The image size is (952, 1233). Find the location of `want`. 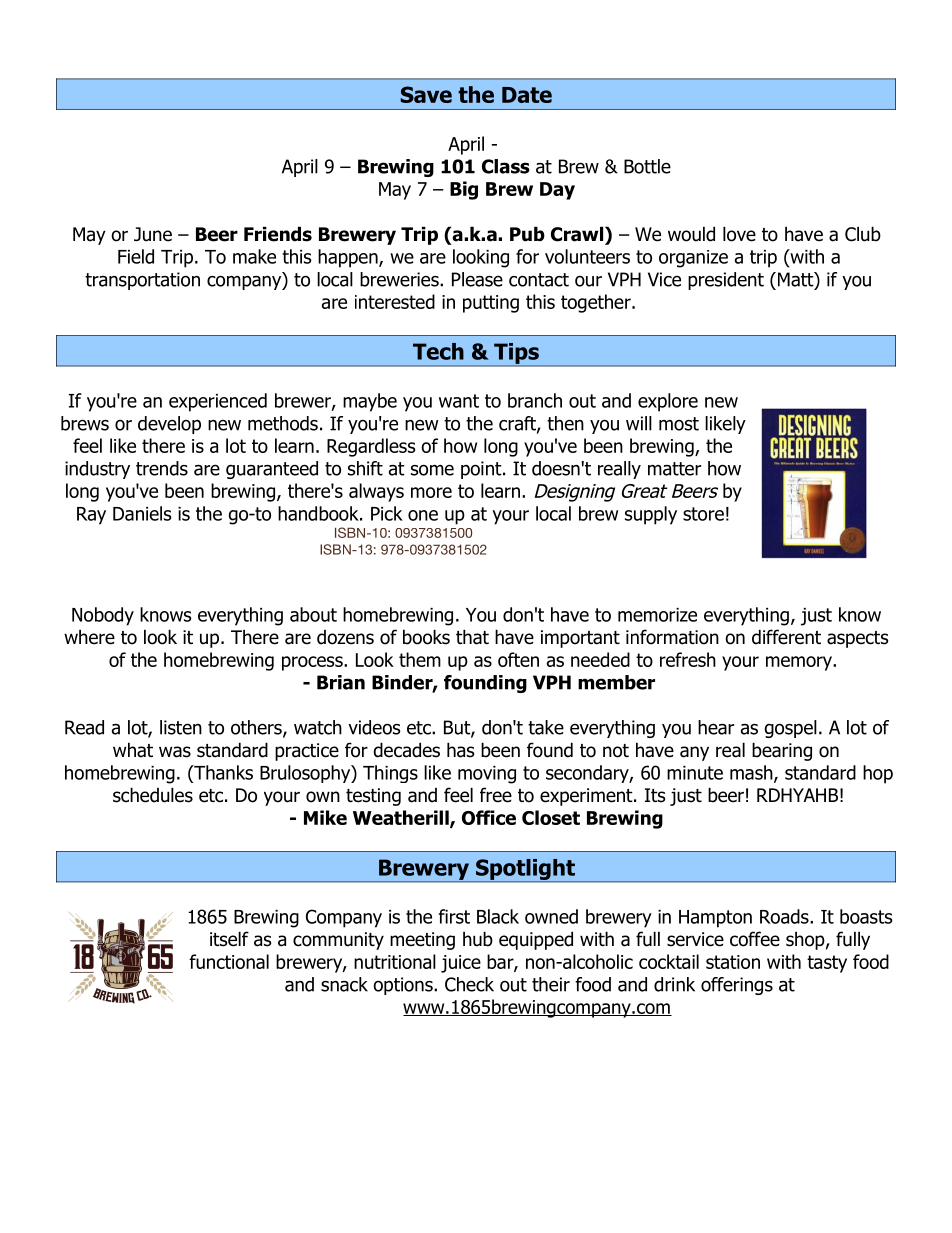

want is located at coordinates (459, 401).
